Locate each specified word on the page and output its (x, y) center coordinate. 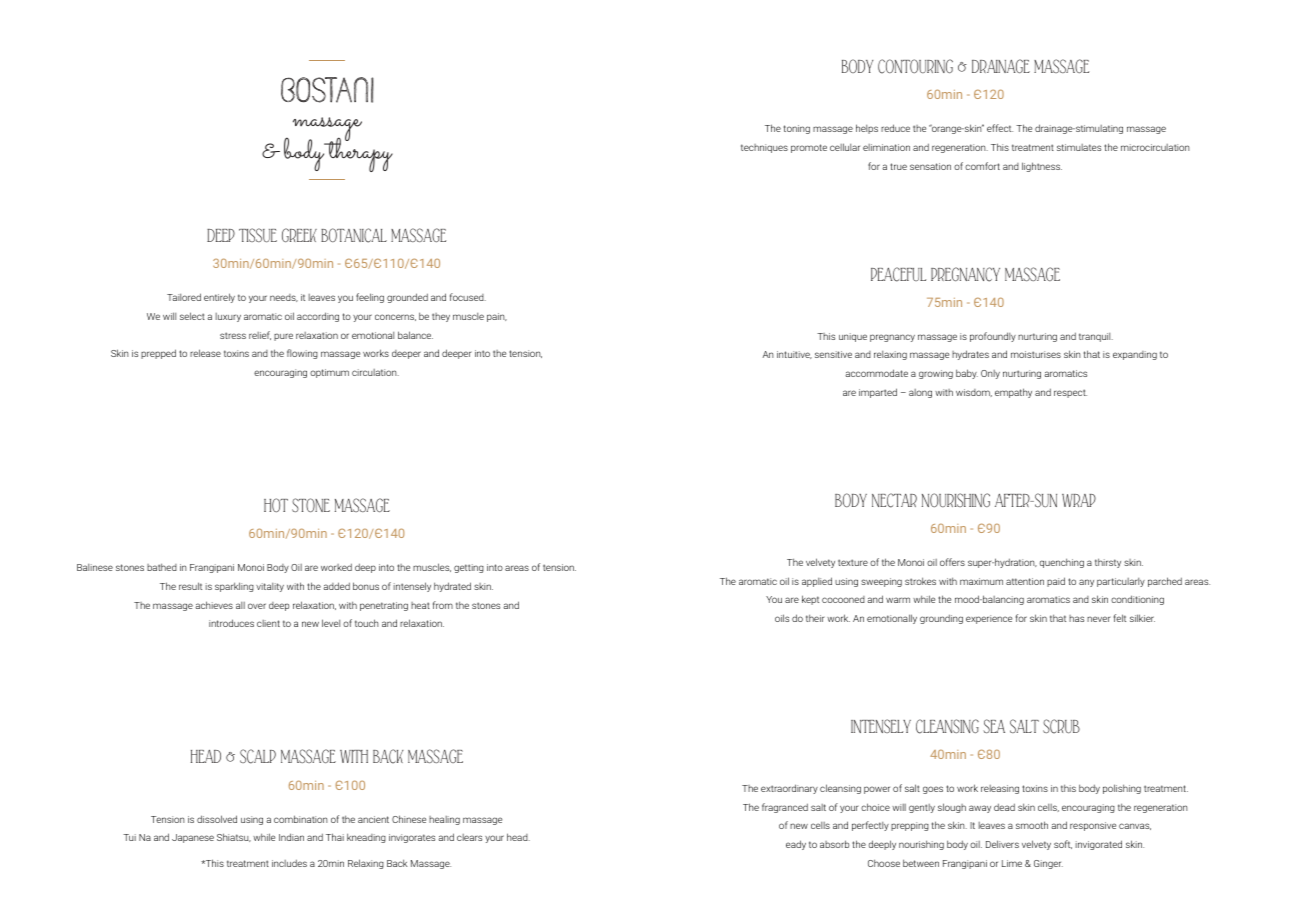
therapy (357, 154)
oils (782, 618)
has (1076, 618)
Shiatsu (234, 837)
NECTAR (894, 500)
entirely (219, 298)
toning (797, 129)
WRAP (1079, 500)
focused (468, 297)
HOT (276, 505)
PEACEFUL (898, 274)
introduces (231, 623)
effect (1000, 128)
